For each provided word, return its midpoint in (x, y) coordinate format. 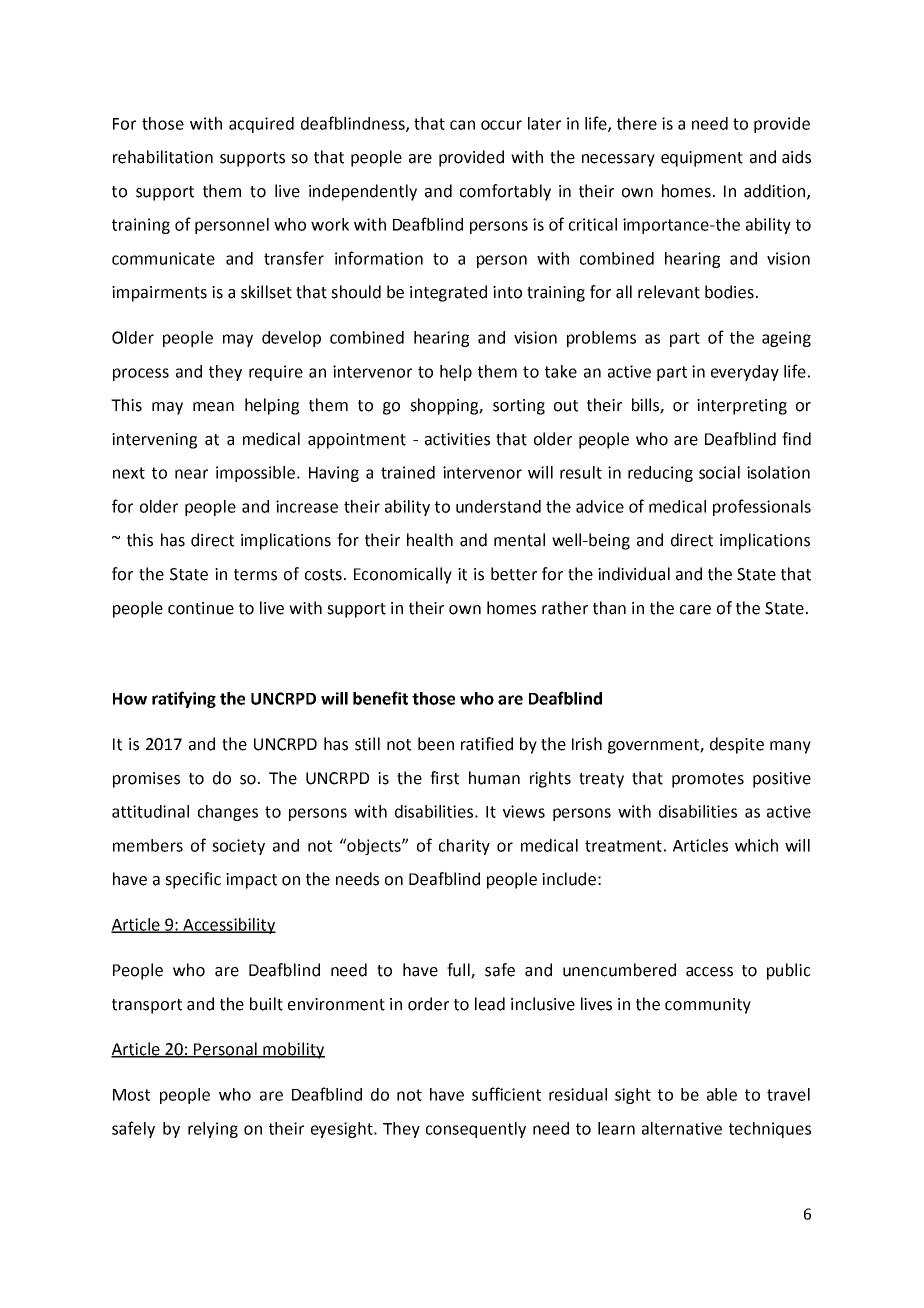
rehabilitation (163, 157)
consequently (476, 1130)
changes (228, 813)
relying (213, 1130)
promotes (708, 780)
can (462, 125)
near (191, 474)
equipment (702, 159)
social (719, 472)
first (444, 778)
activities (457, 439)
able (722, 1094)
